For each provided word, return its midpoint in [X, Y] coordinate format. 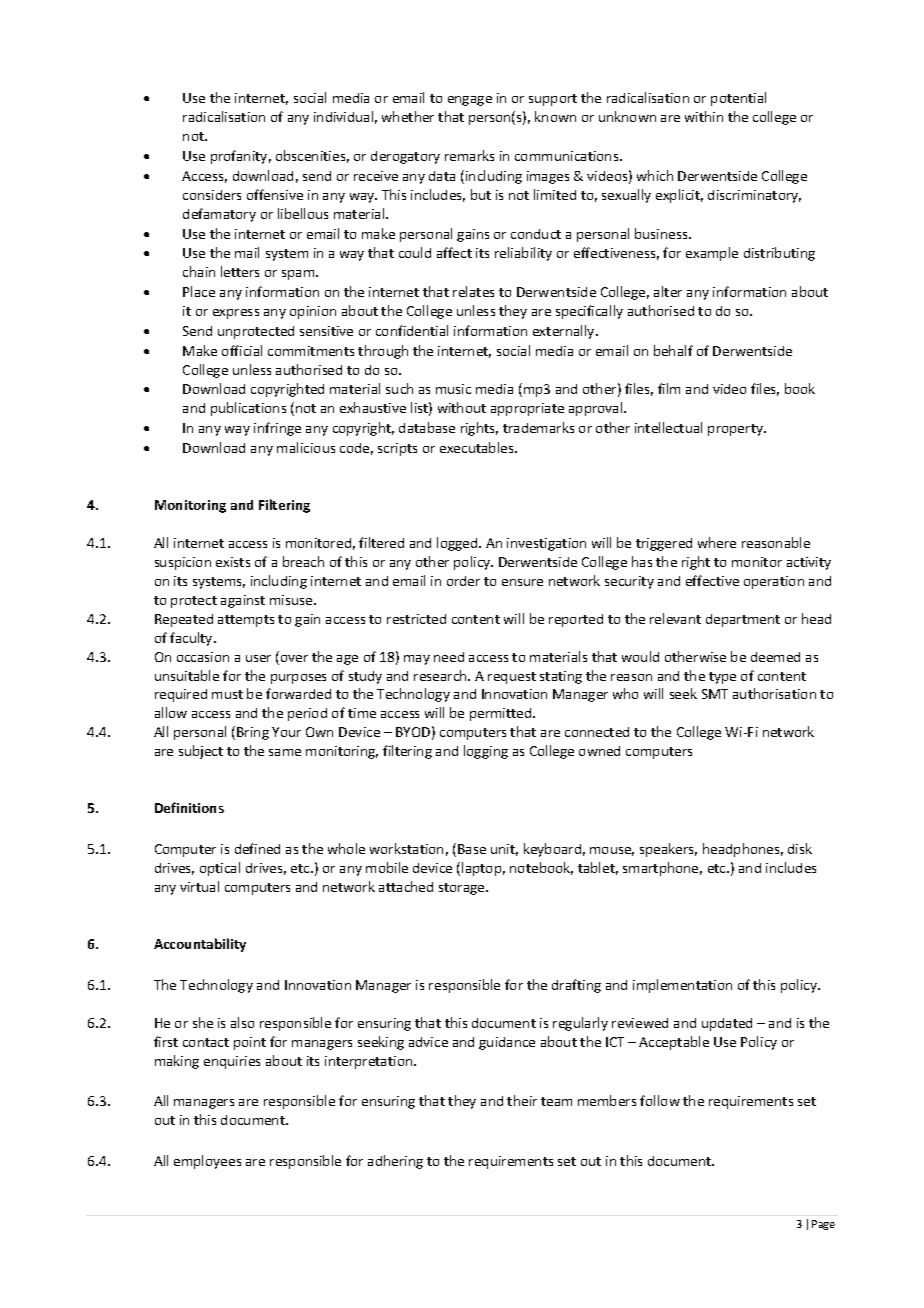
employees [207, 1162]
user [258, 658]
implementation [682, 986]
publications [248, 409]
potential [738, 99]
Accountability [200, 945]
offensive [275, 194]
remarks [469, 155]
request [512, 678]
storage [463, 889]
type [722, 678]
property [737, 430]
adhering [395, 1162]
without [462, 407]
